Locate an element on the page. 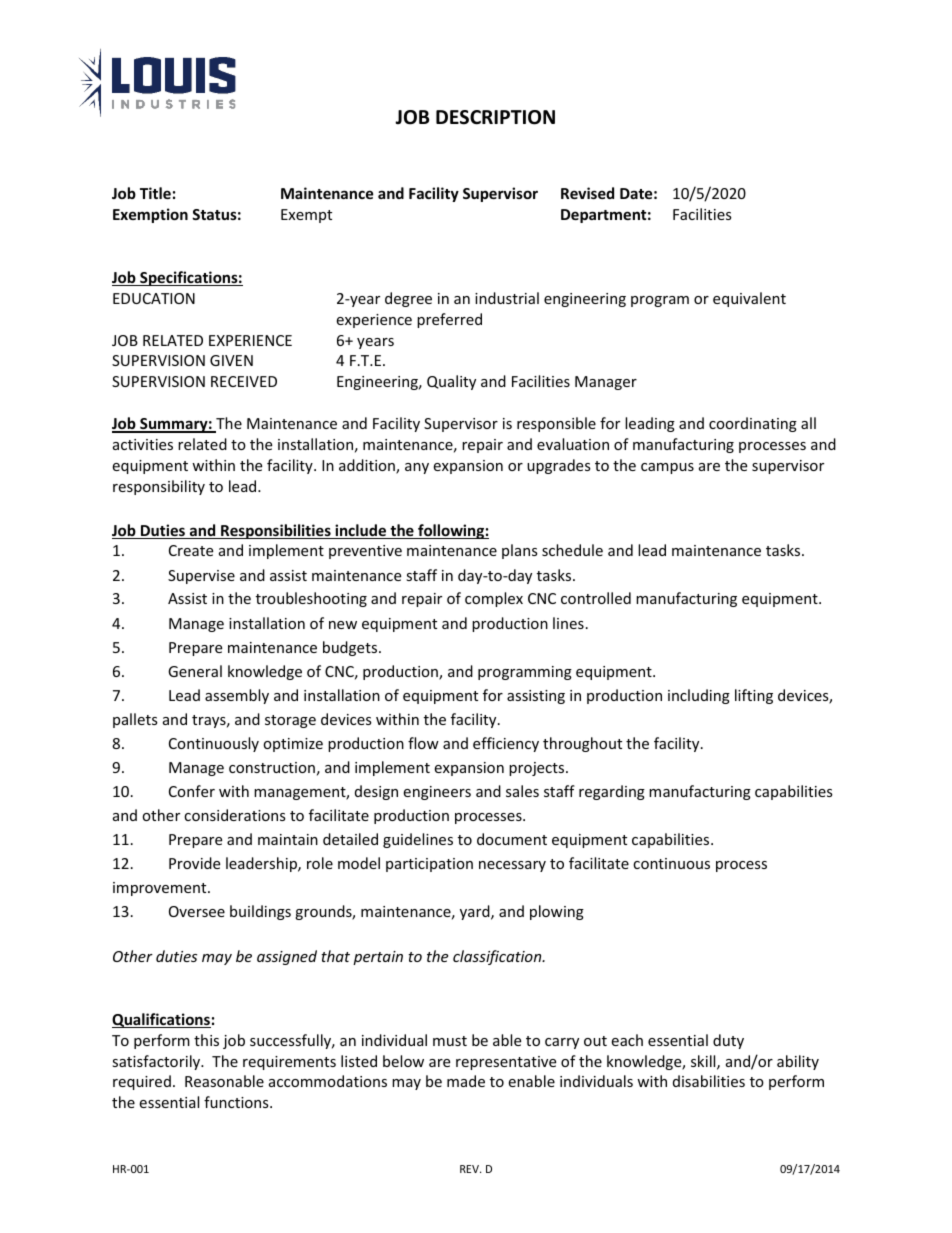 Image resolution: width=952 pixels, height=1233 pixels. DESCRIPTION is located at coordinates (495, 117).
